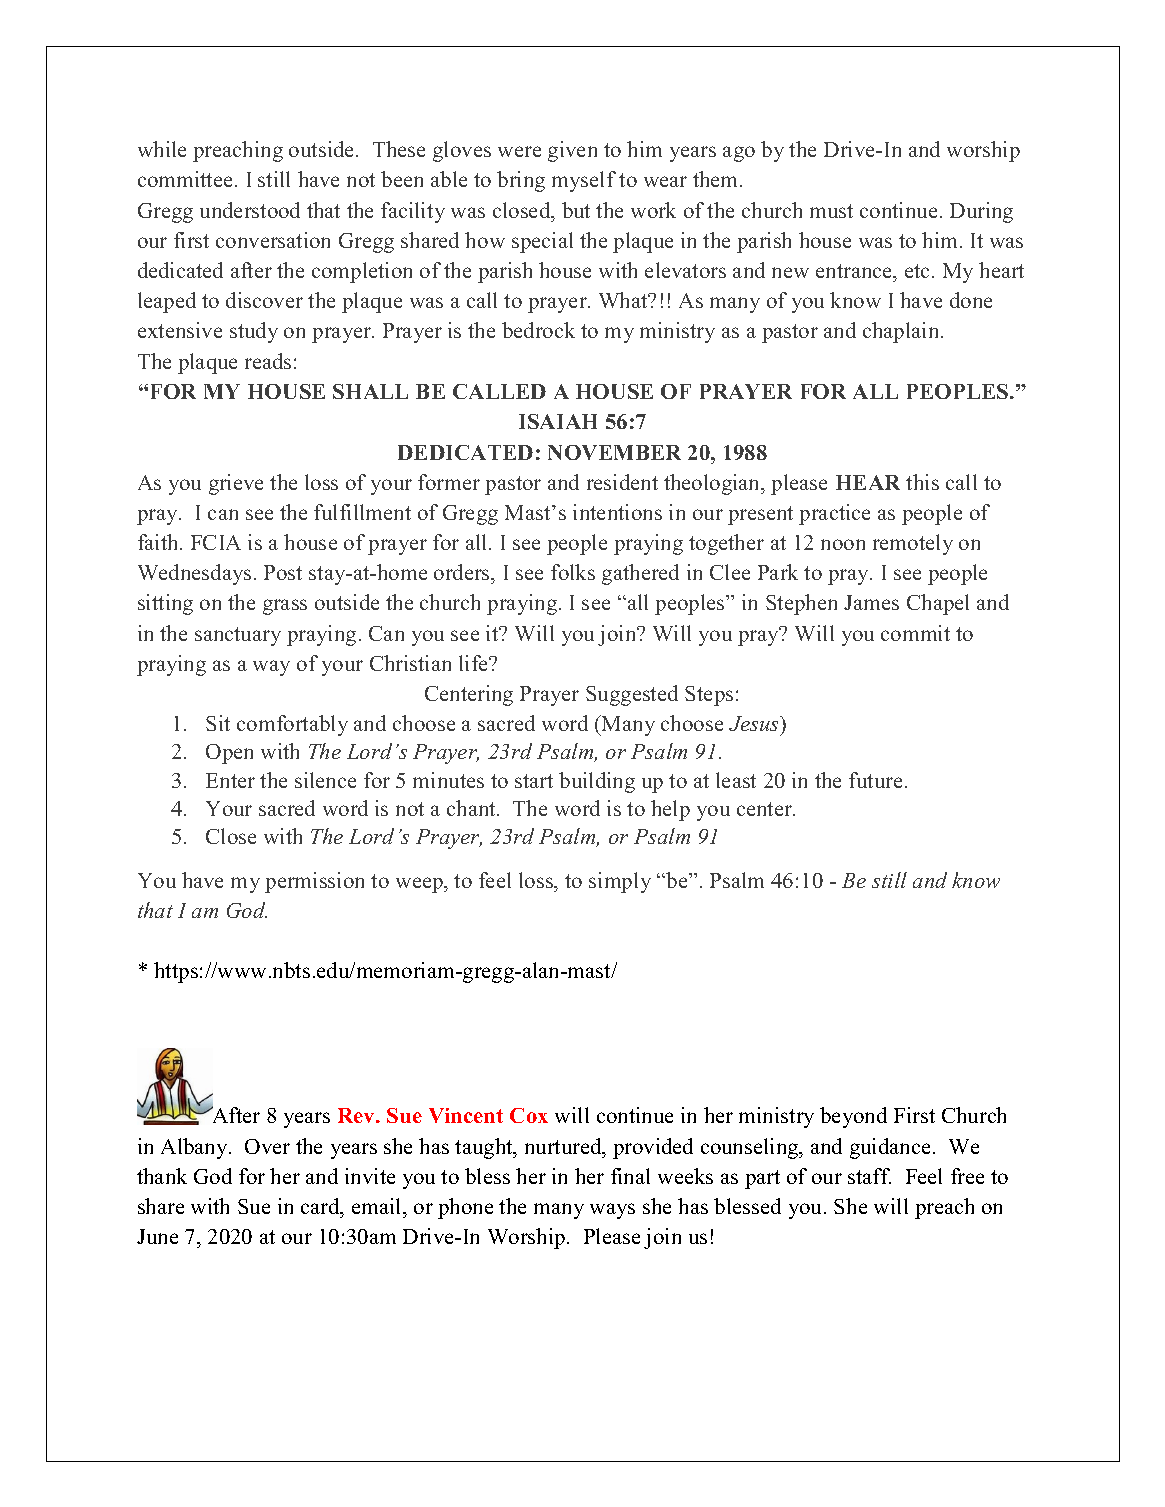 Image resolution: width=1165 pixels, height=1507 pixels. I want to click on understood, so click(250, 210).
